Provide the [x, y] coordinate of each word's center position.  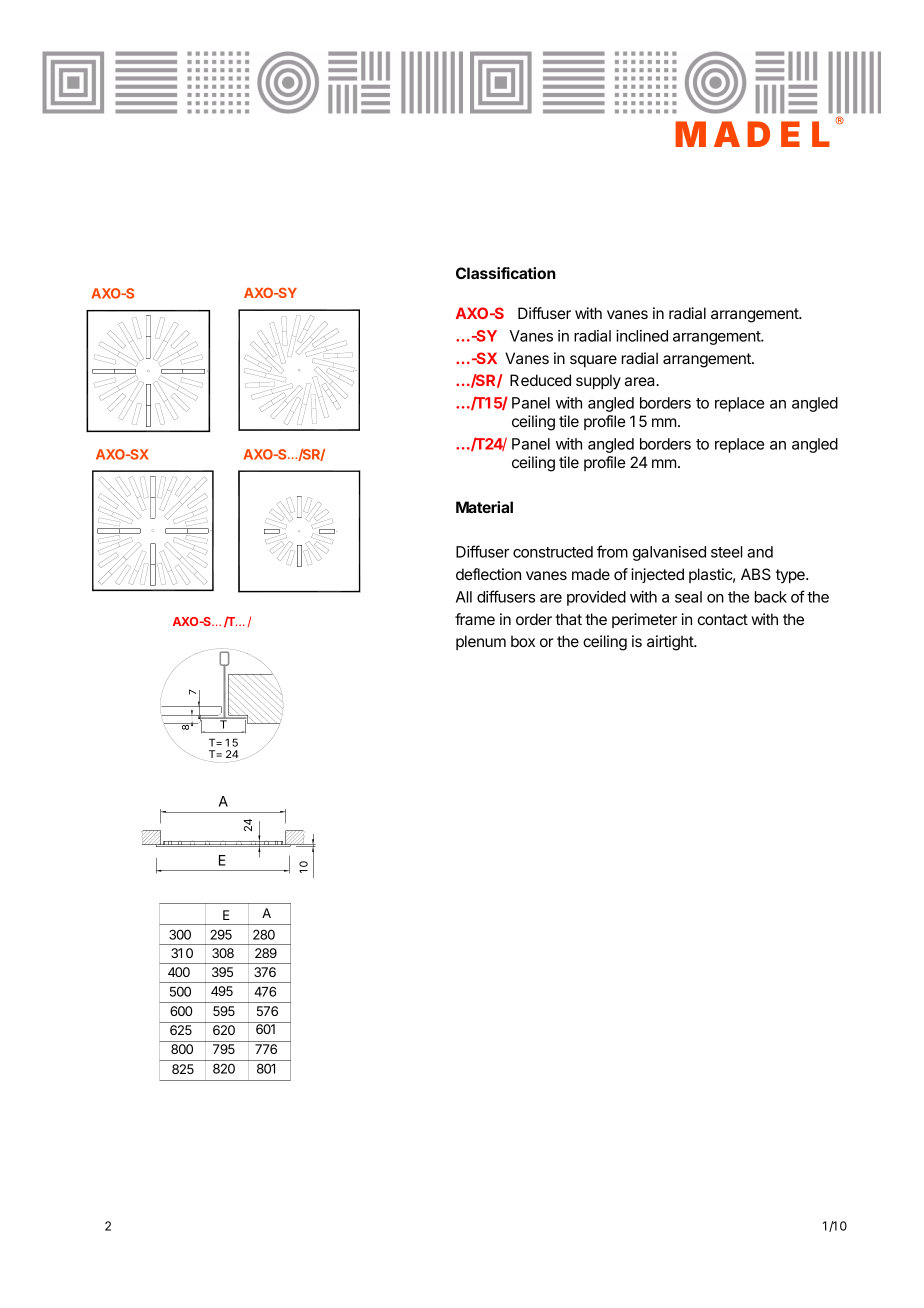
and [760, 552]
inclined [642, 336]
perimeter [644, 620]
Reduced [540, 380]
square [593, 361]
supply [598, 382]
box [523, 641]
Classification [506, 273]
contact [723, 619]
